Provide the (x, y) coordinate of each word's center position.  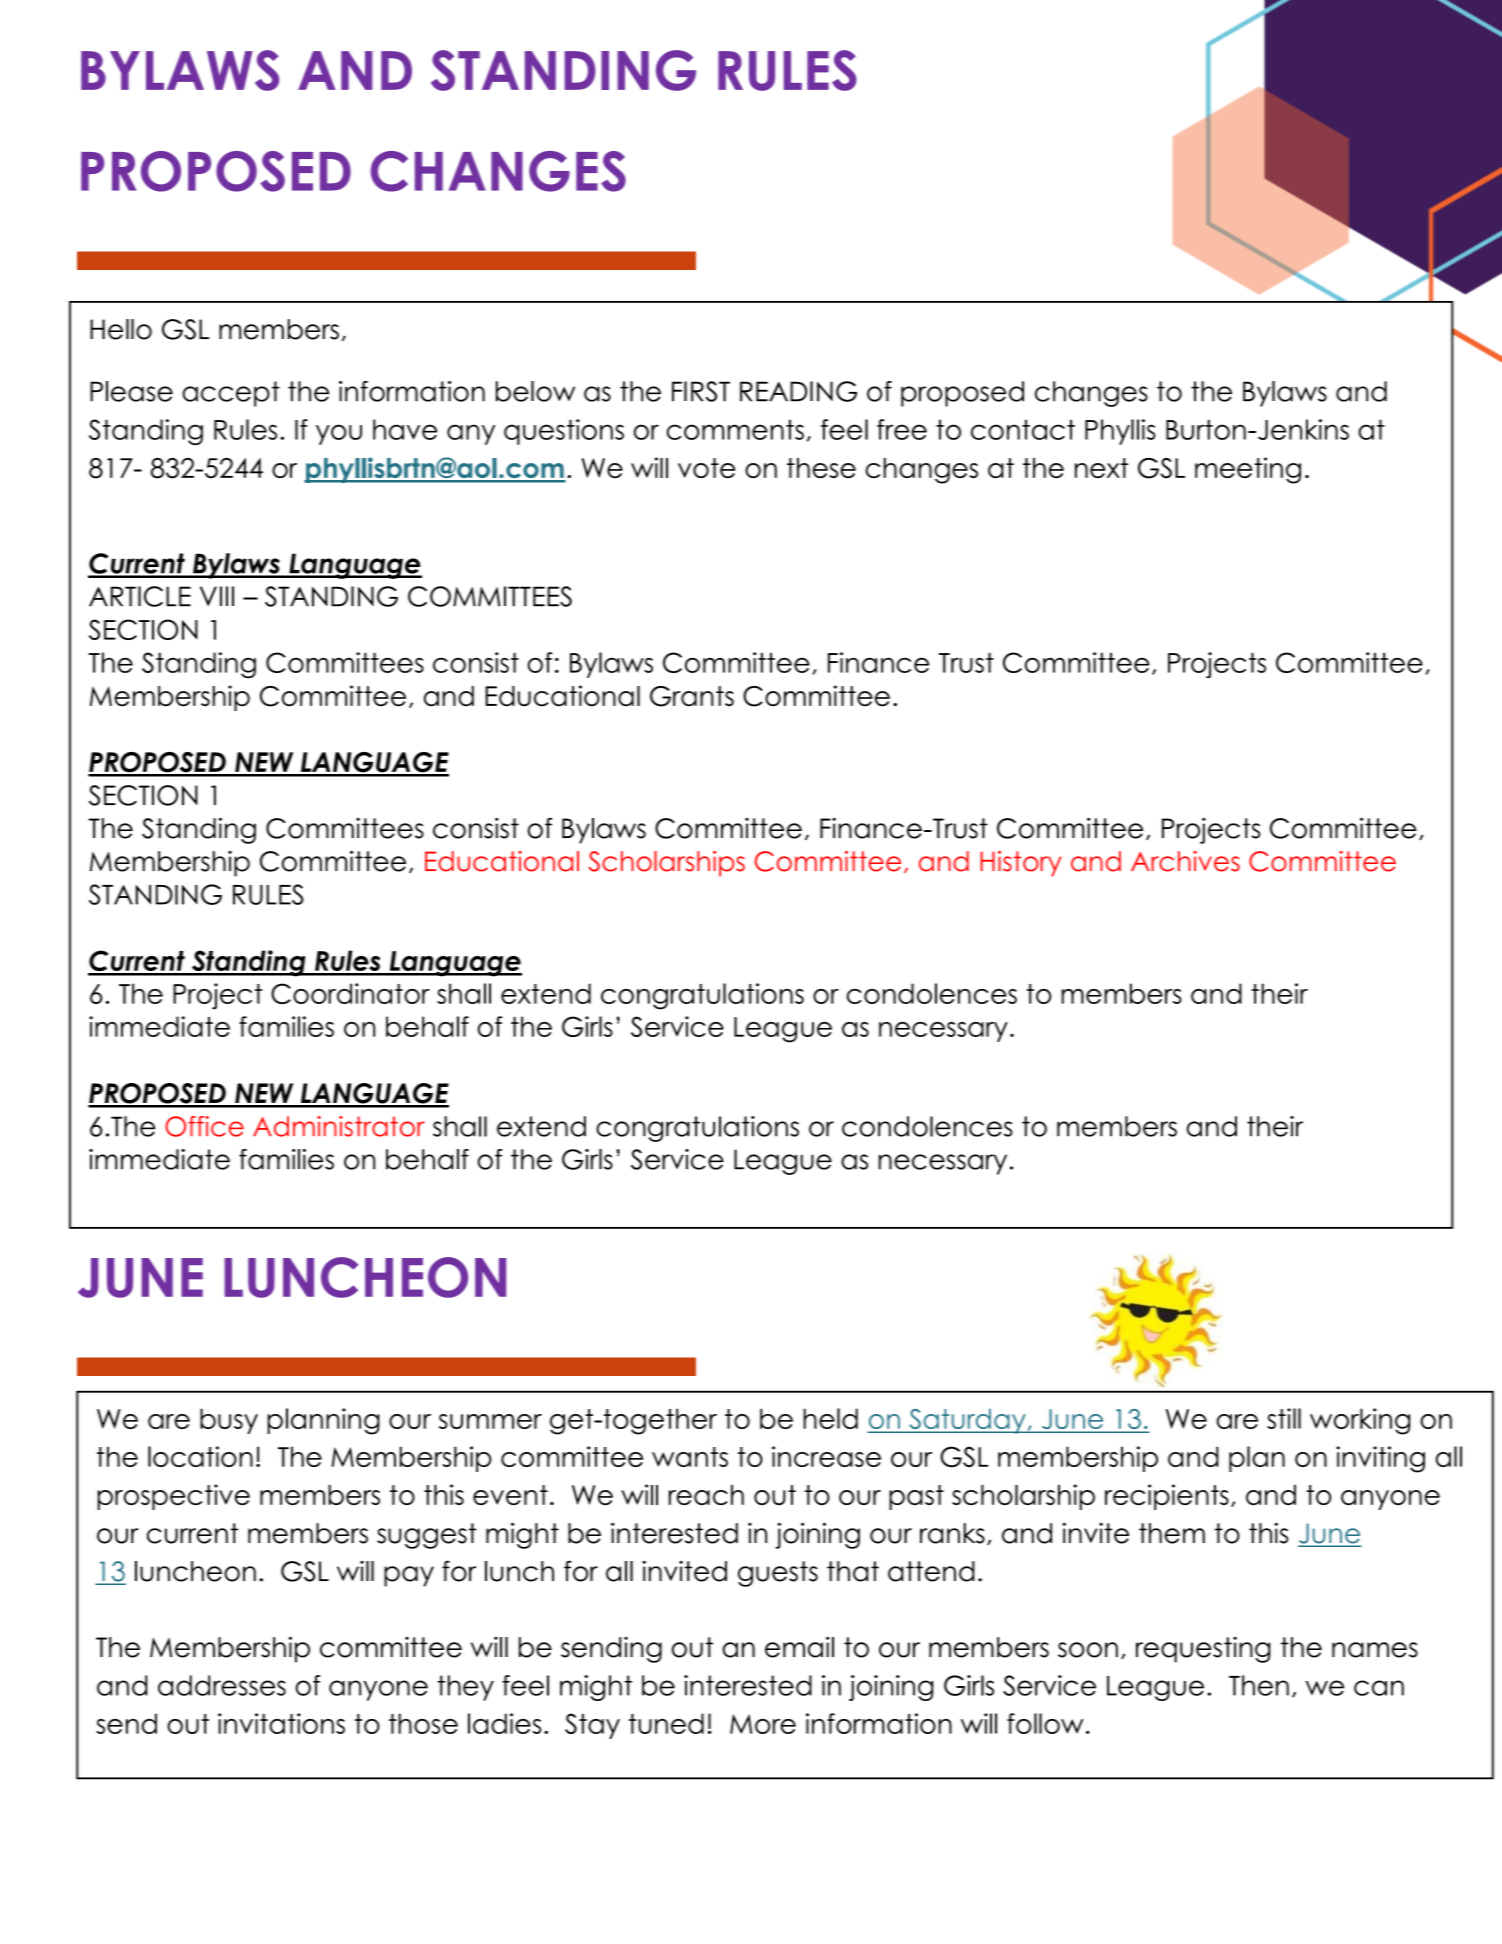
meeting (1248, 470)
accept (231, 394)
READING (798, 391)
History (1021, 864)
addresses (222, 1685)
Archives (1185, 861)
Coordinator (350, 993)
